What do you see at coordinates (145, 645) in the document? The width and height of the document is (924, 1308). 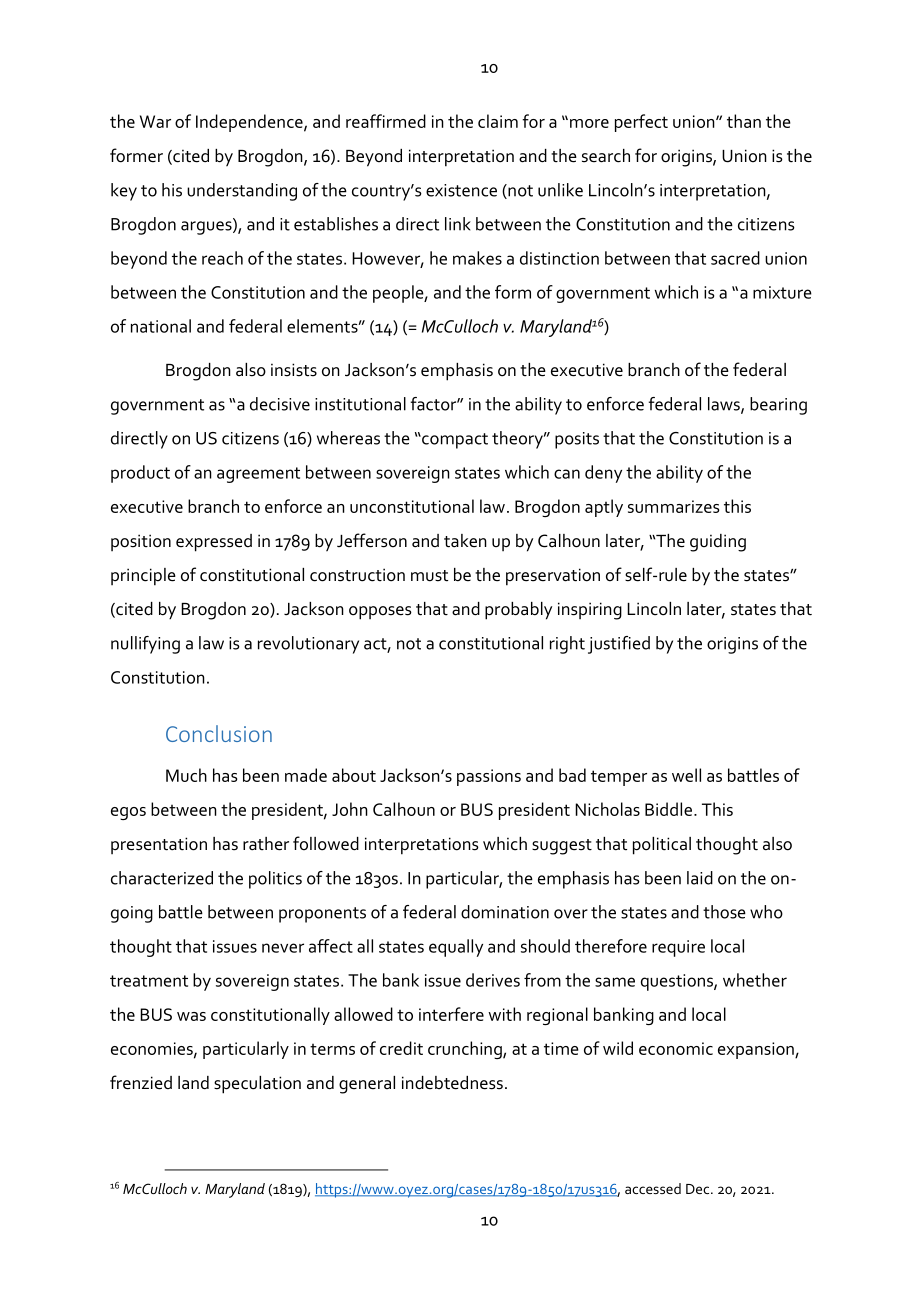 I see `nullifying` at bounding box center [145, 645].
